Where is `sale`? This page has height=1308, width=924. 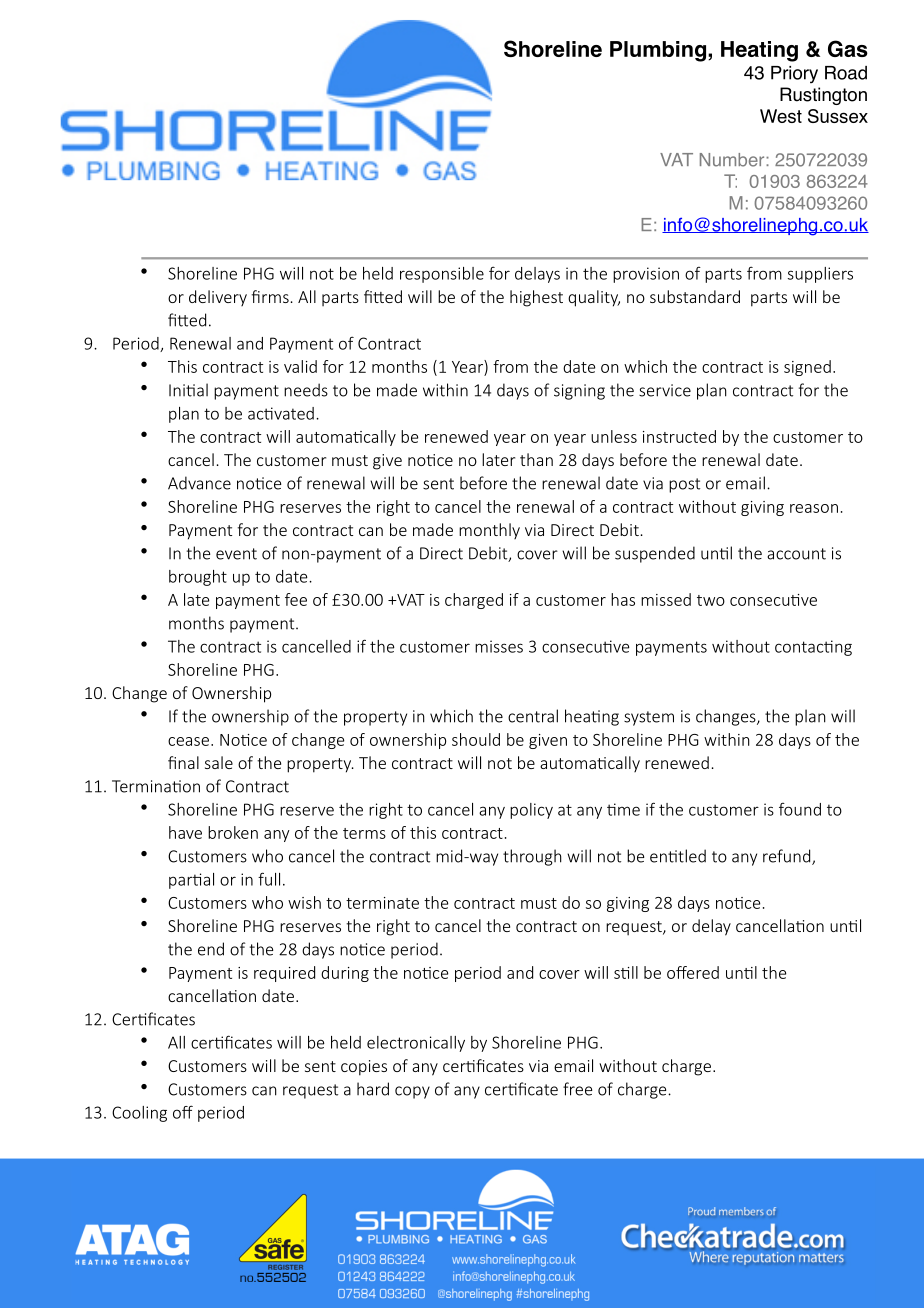 sale is located at coordinates (219, 762).
